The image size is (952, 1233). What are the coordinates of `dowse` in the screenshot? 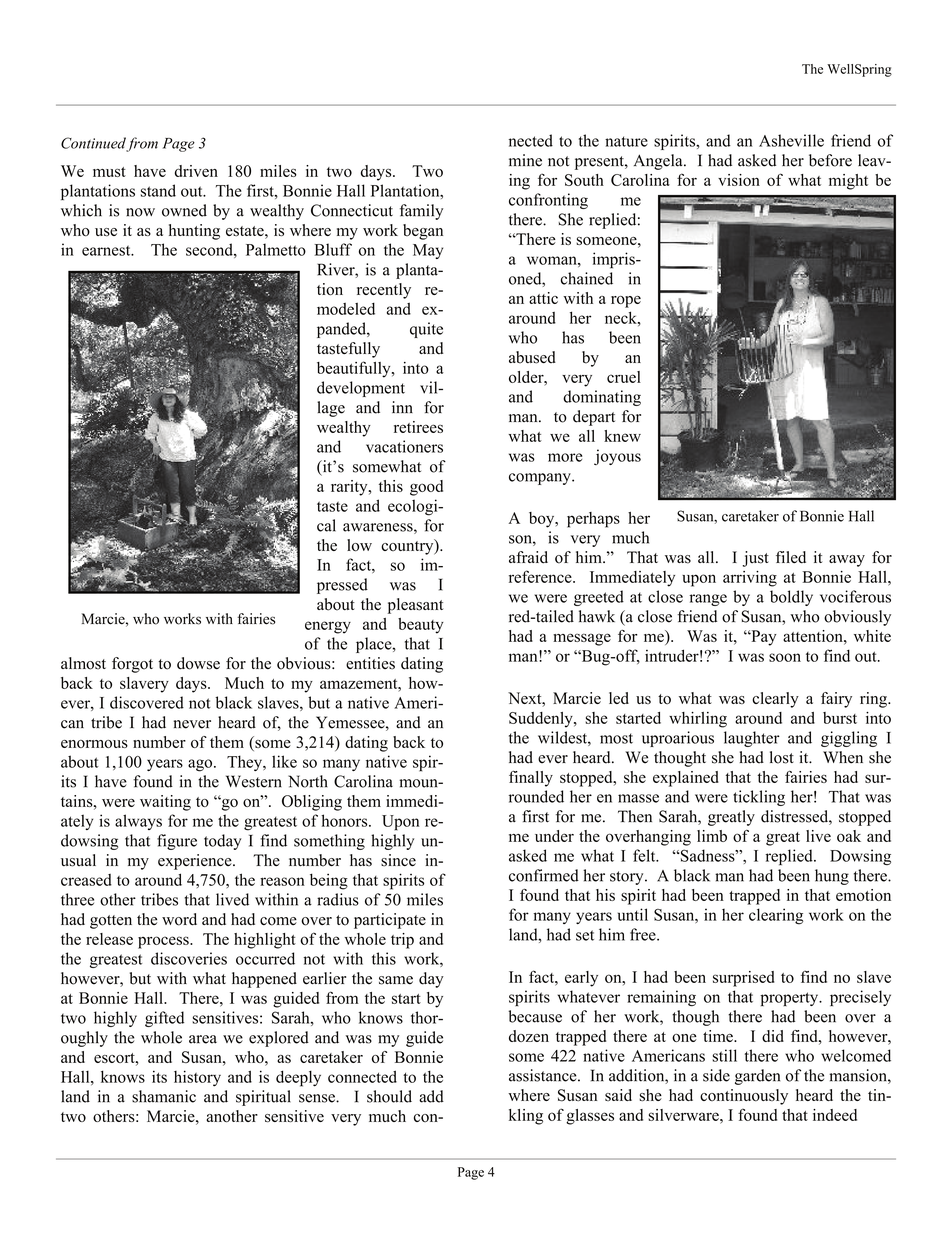 It's located at (198, 663).
